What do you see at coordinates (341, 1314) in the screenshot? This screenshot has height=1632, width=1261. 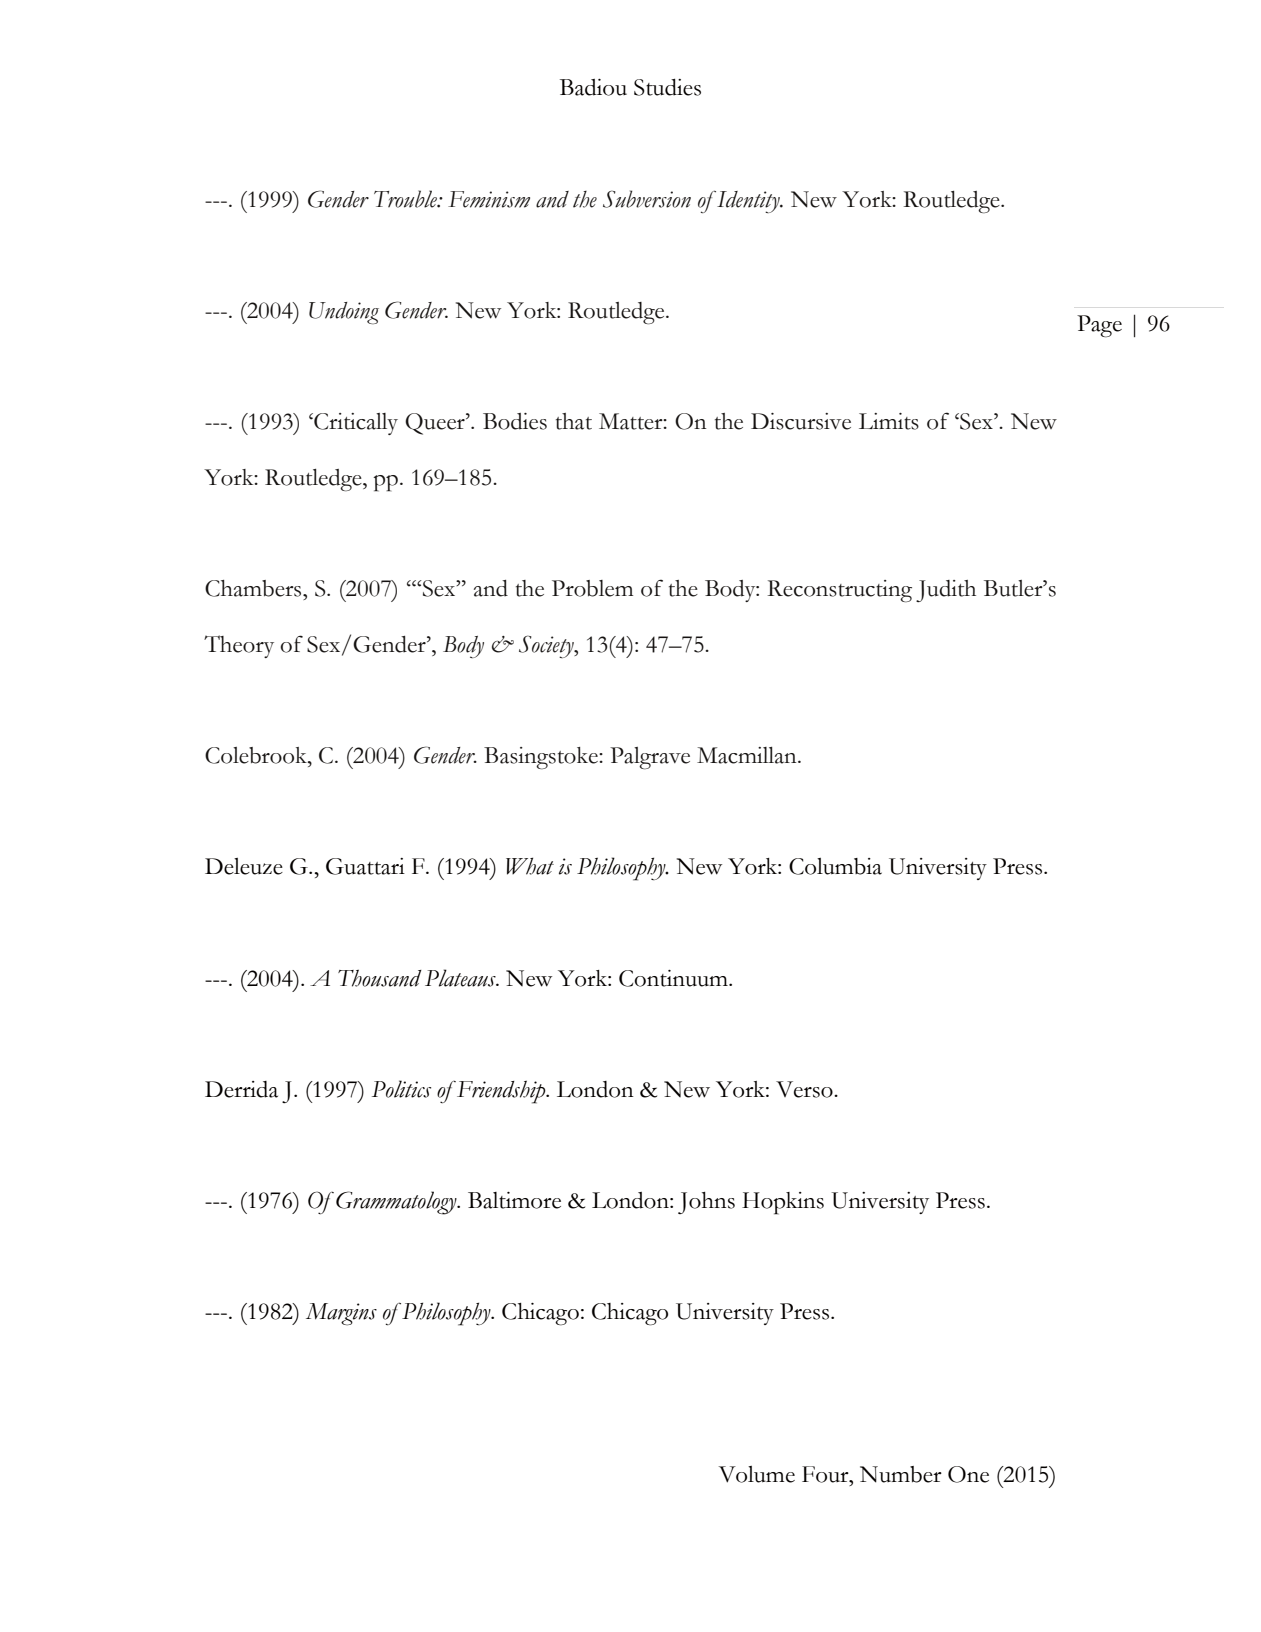 I see `Margins` at bounding box center [341, 1314].
